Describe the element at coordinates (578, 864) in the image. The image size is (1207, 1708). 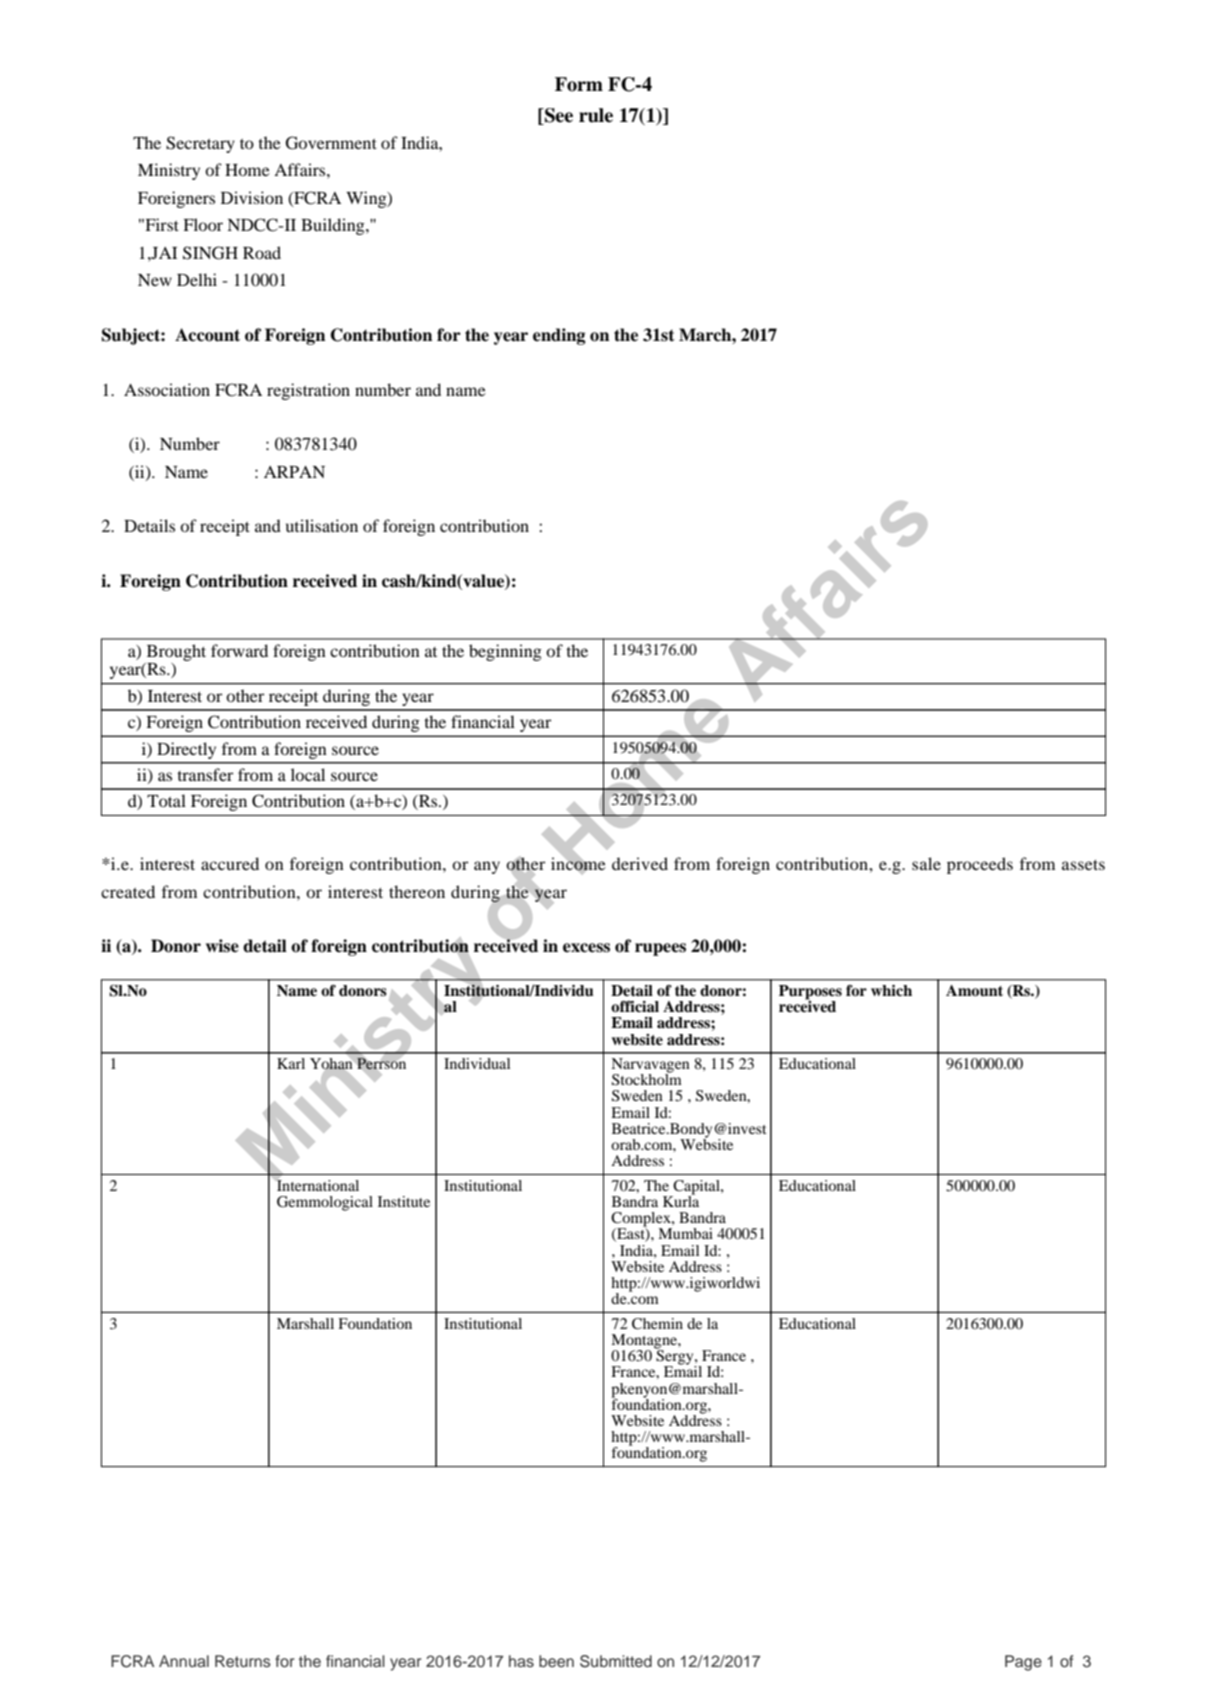
I see `income` at that location.
